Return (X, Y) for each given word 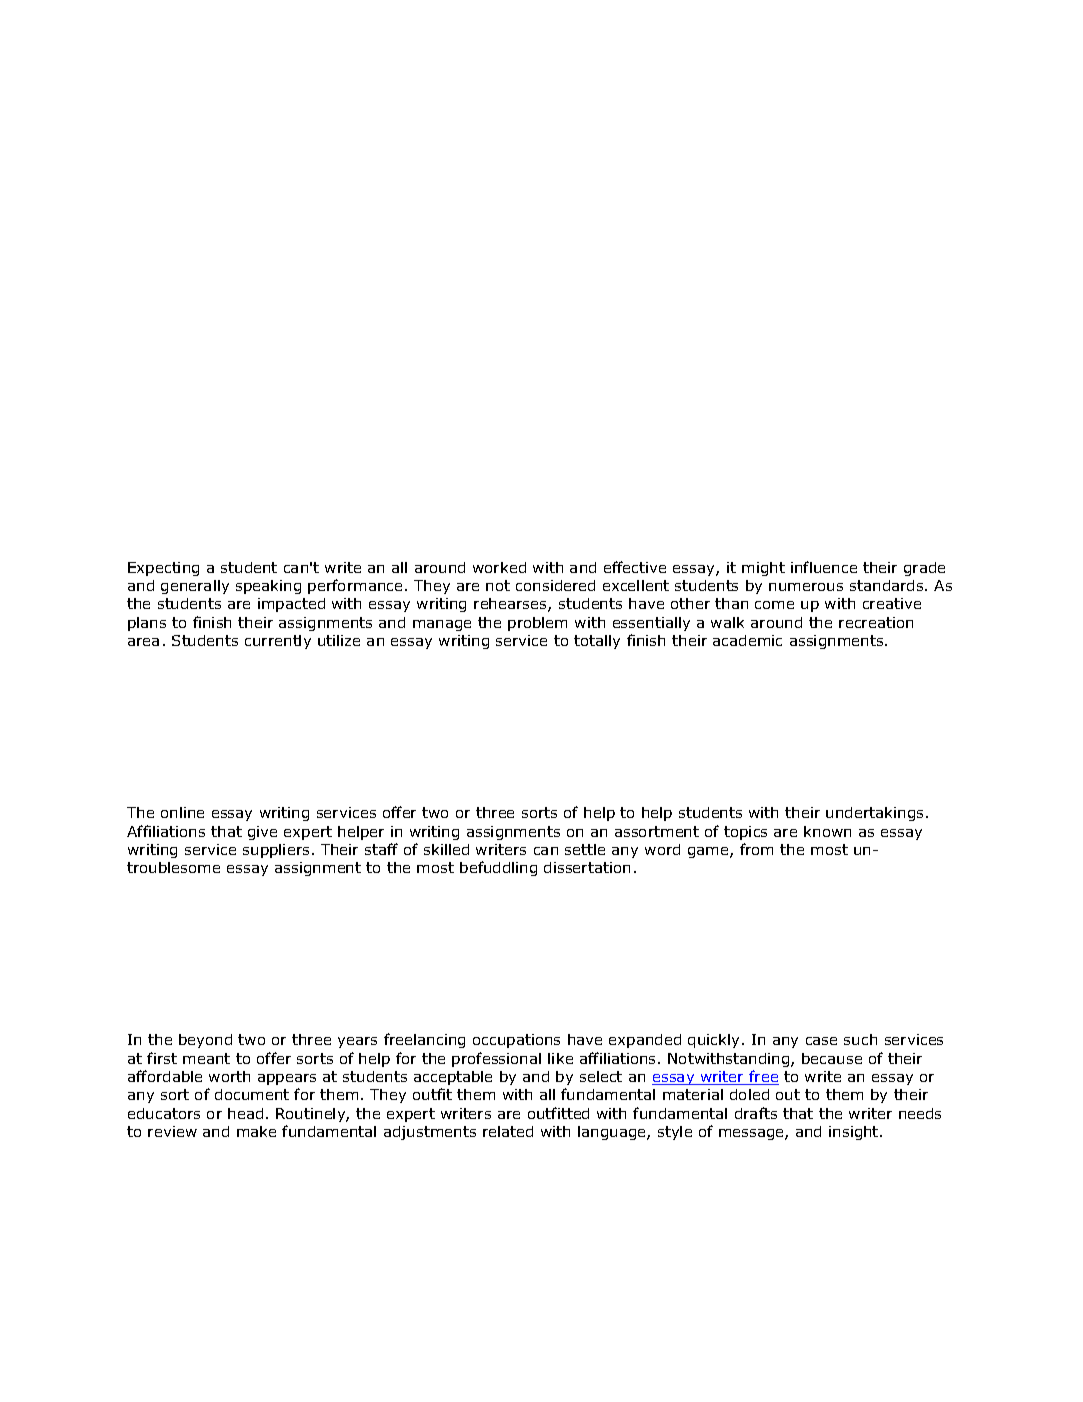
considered (555, 585)
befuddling (498, 868)
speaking (268, 587)
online (182, 812)
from (756, 849)
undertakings (874, 814)
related (508, 1131)
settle (585, 849)
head (245, 1113)
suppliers (276, 851)
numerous (806, 587)
